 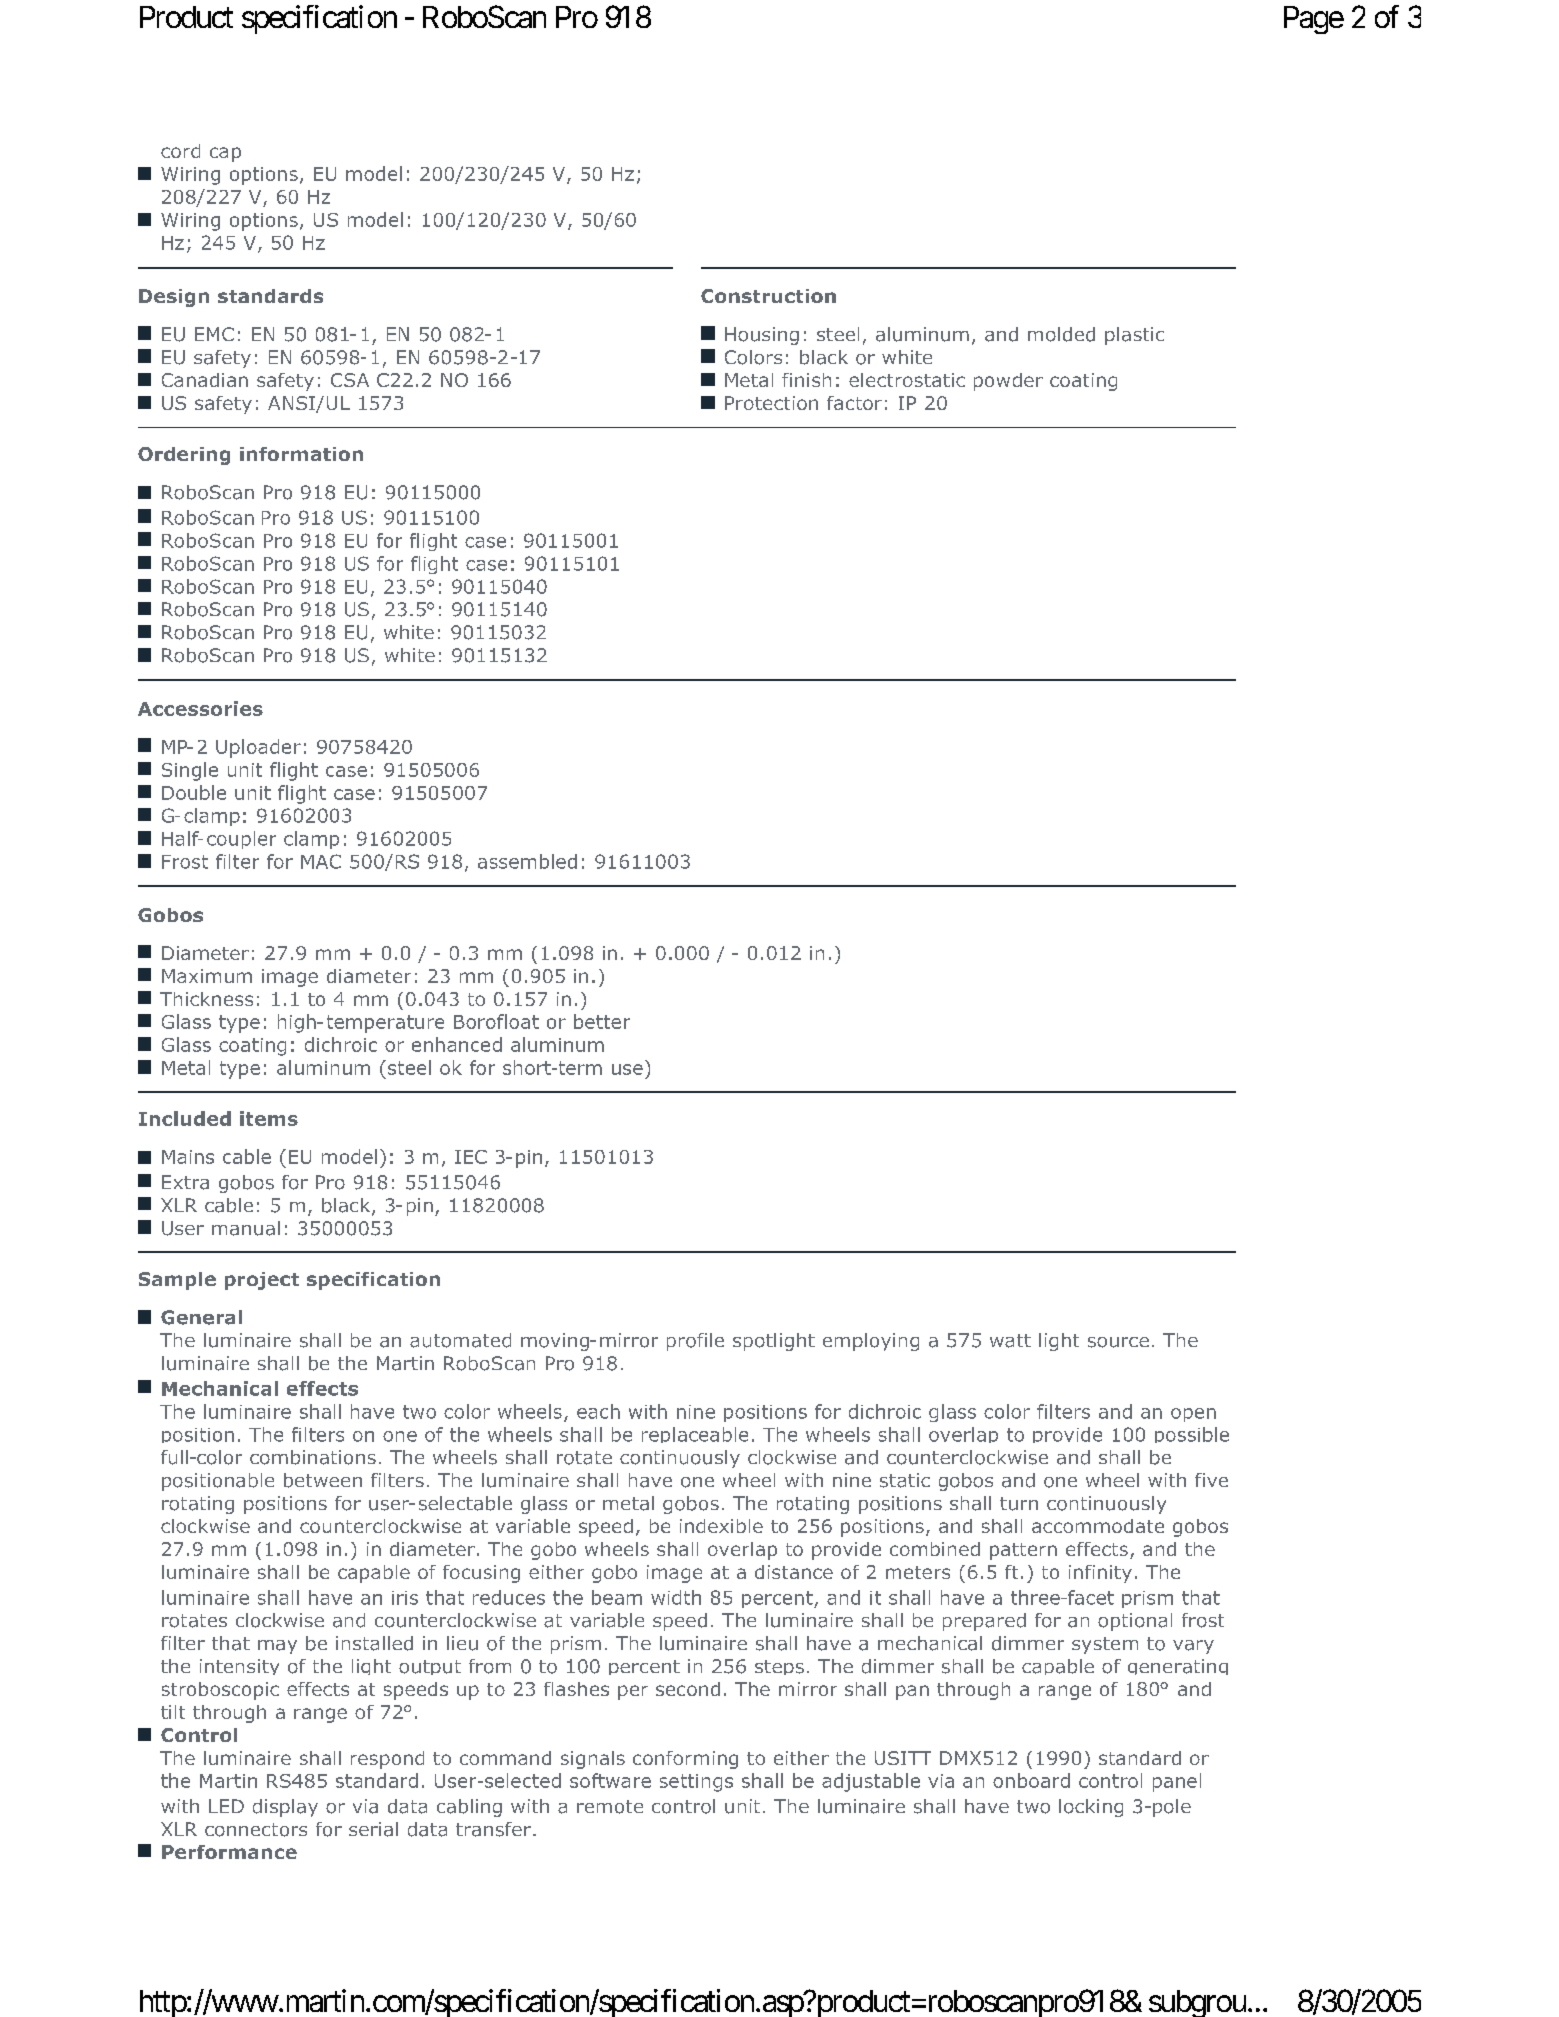 What do you see at coordinates (1098, 1526) in the image?
I see `accommodate` at bounding box center [1098, 1526].
